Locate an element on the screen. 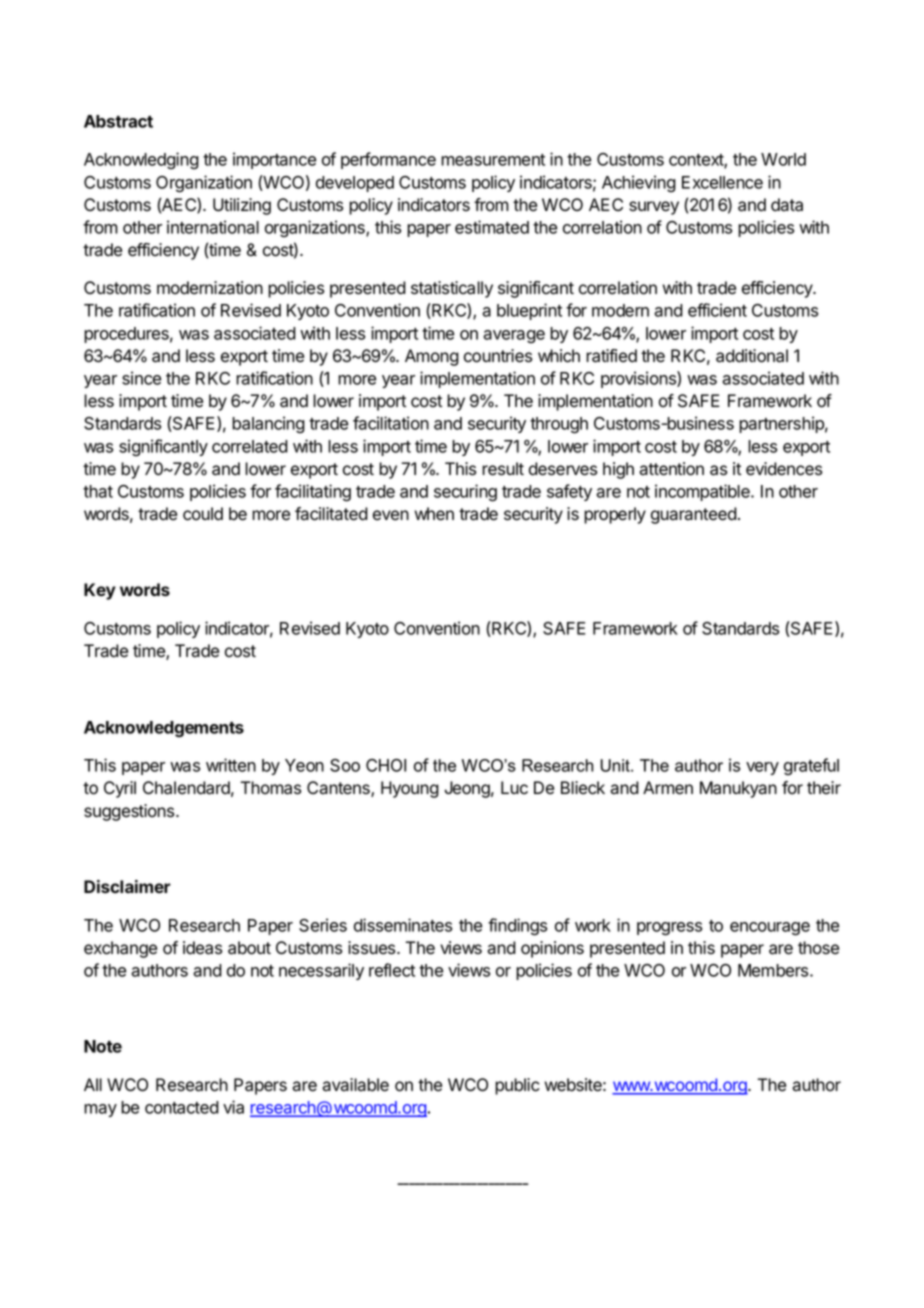  Luc is located at coordinates (514, 788).
